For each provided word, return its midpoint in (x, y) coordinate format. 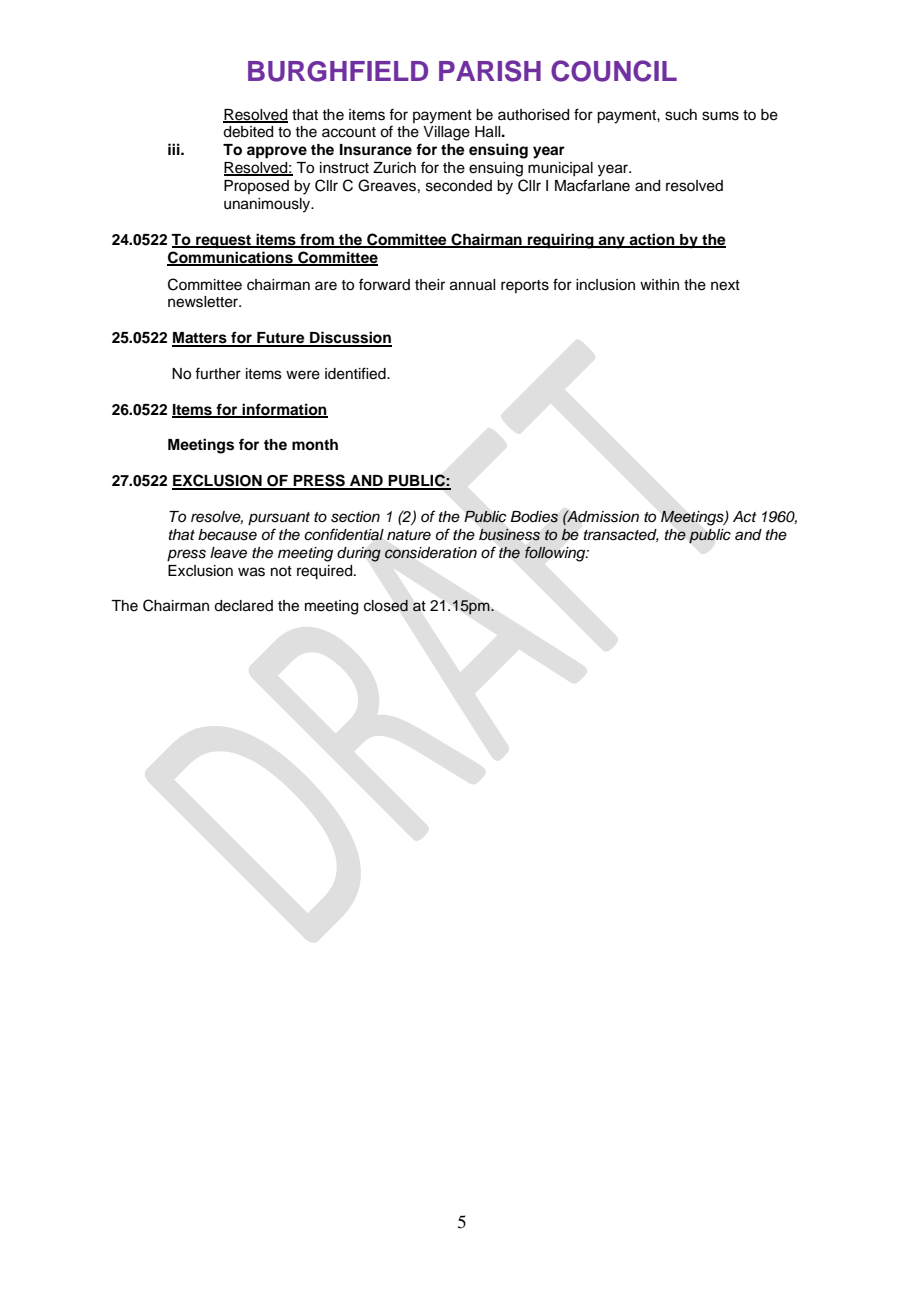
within (659, 284)
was (251, 572)
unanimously (268, 205)
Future (281, 339)
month (315, 444)
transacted (621, 535)
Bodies (534, 517)
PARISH (490, 71)
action (652, 240)
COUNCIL (614, 71)
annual (472, 285)
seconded (459, 186)
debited (248, 132)
